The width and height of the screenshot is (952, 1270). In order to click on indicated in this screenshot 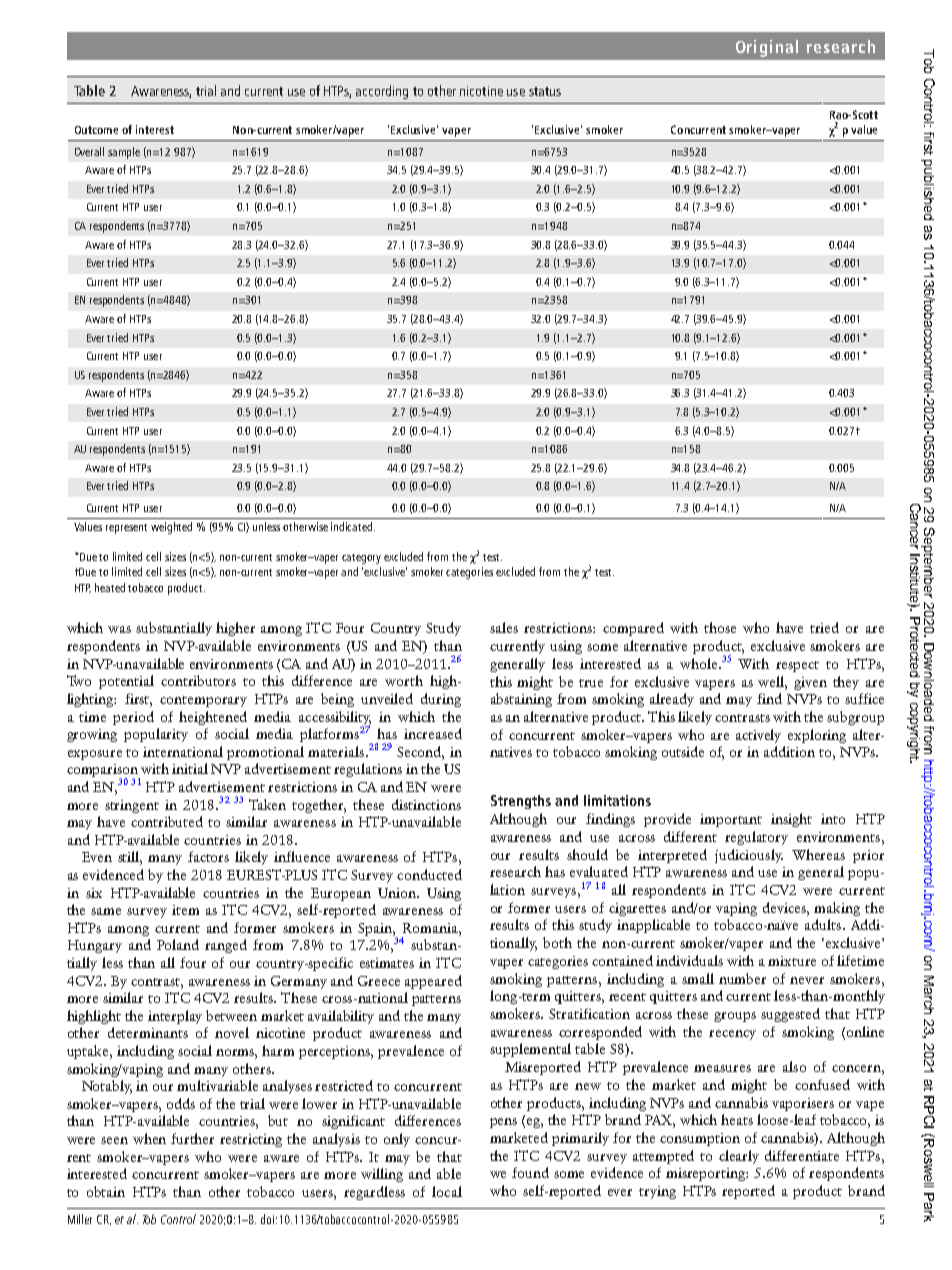, I will do `click(353, 526)`.
